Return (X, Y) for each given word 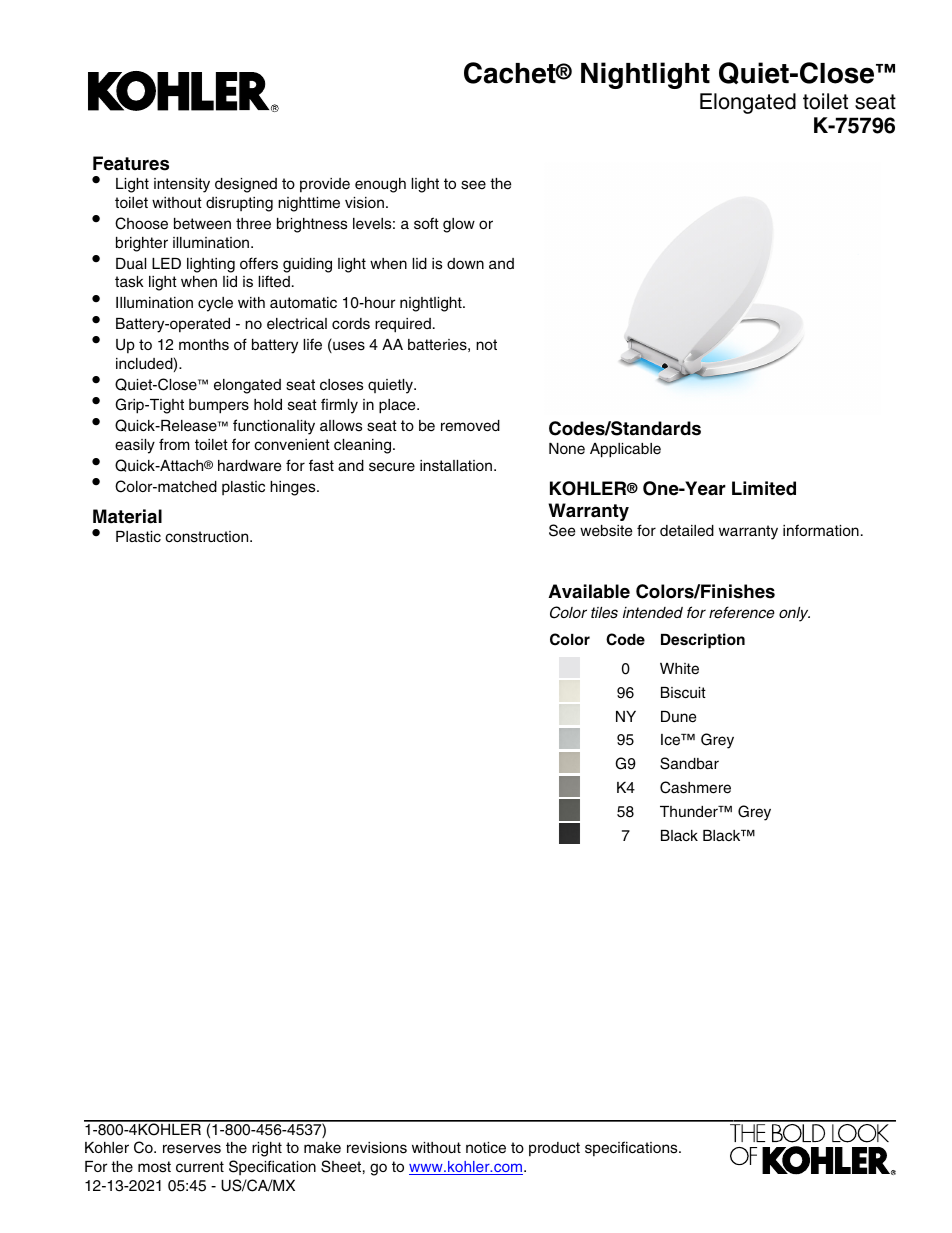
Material (127, 516)
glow (459, 225)
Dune (678, 717)
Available (589, 591)
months (204, 345)
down (465, 263)
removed (470, 426)
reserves (192, 1149)
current (200, 1167)
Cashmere (695, 787)
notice (486, 1148)
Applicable (625, 450)
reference (742, 612)
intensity (182, 185)
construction (208, 537)
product (554, 1149)
